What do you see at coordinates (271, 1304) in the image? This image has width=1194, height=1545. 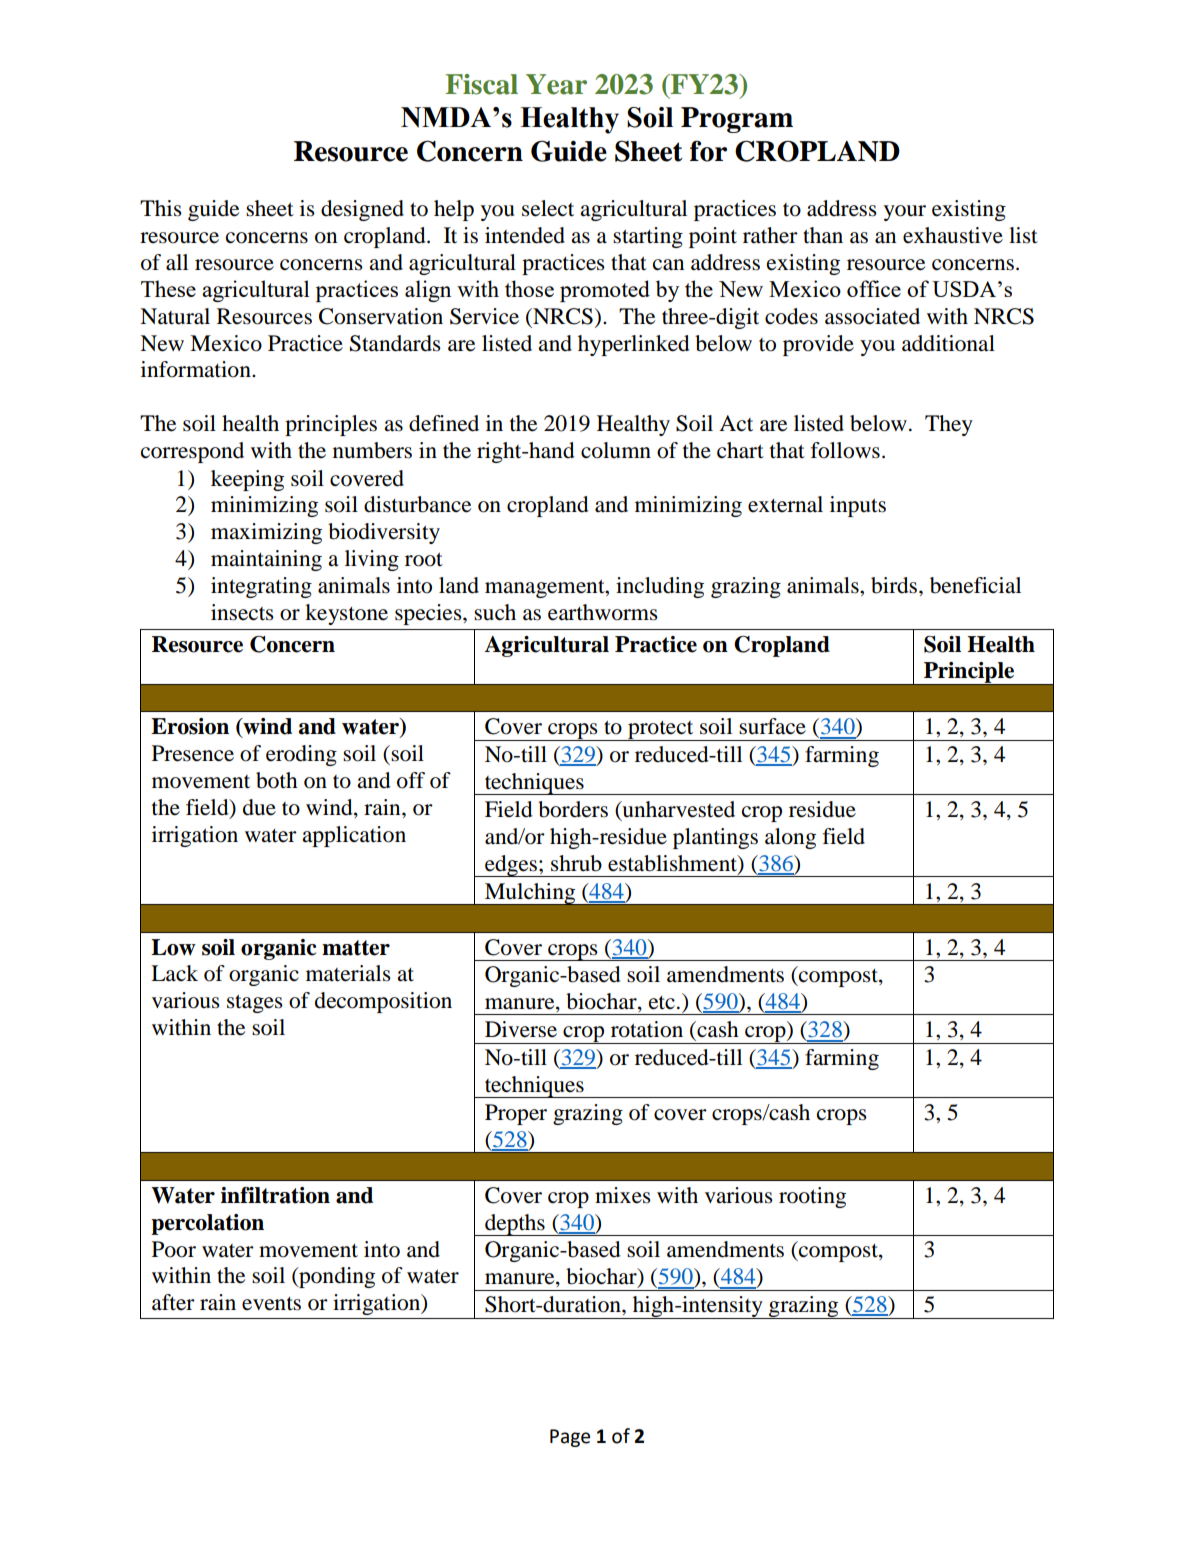 I see `events` at bounding box center [271, 1304].
